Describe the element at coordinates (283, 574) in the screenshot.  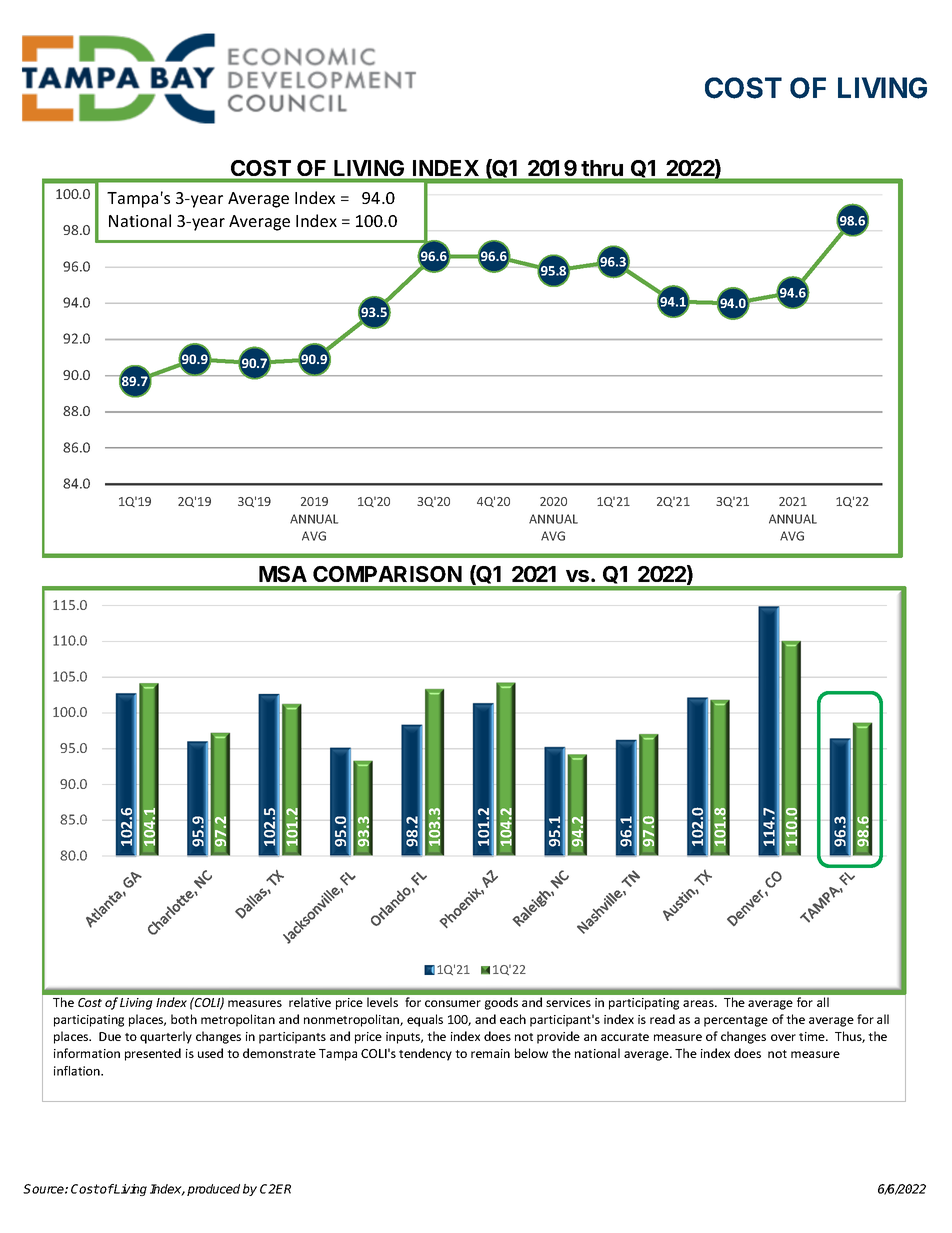
I see `MSA` at that location.
